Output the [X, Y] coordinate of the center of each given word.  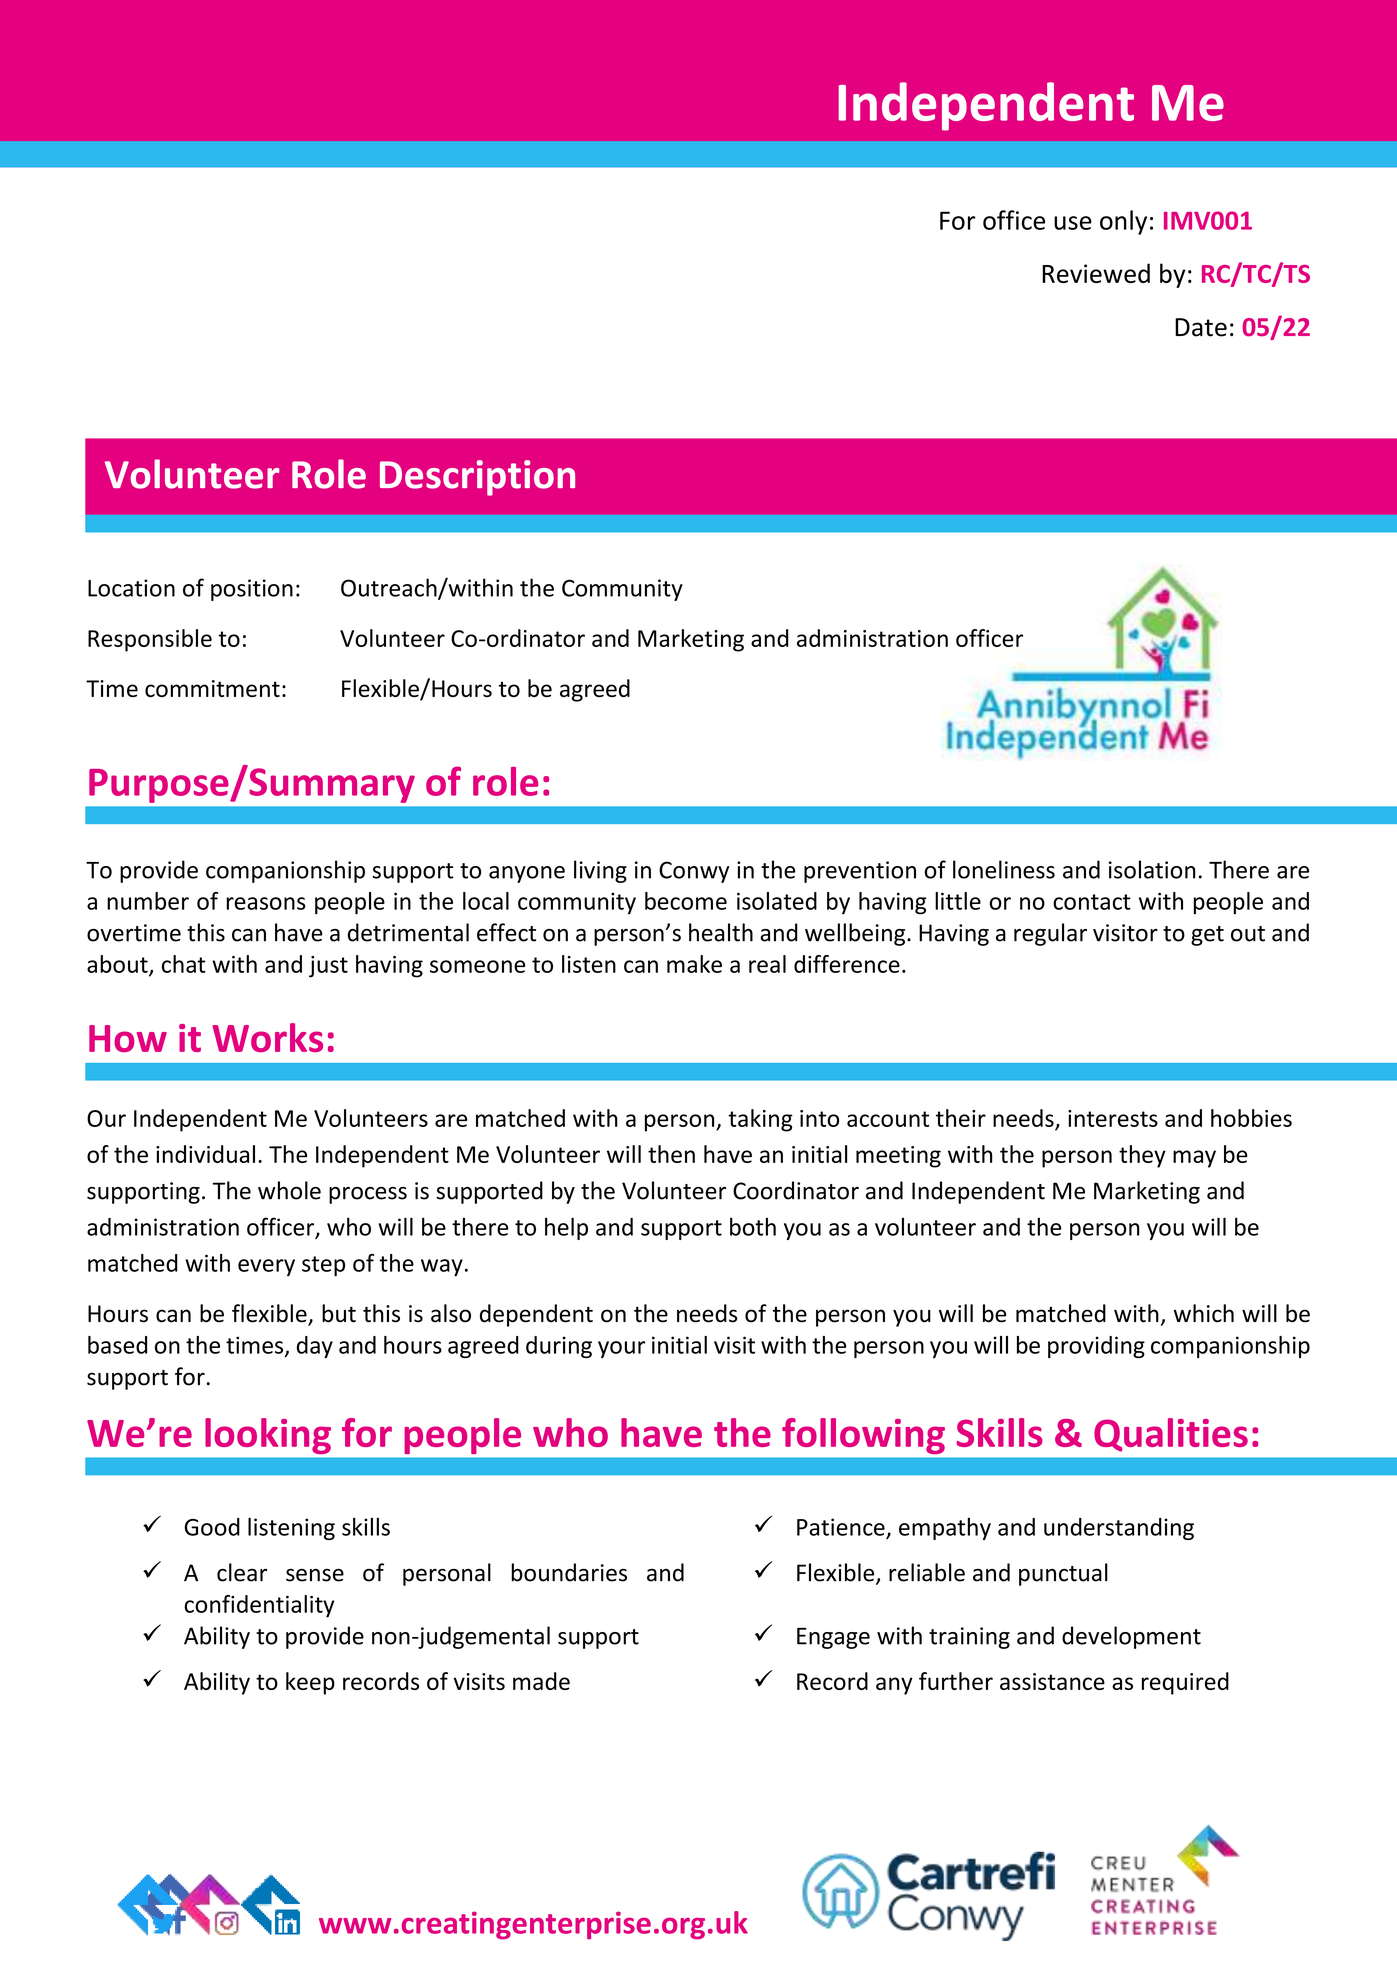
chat [184, 964]
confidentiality [259, 1606]
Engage [833, 1638]
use [1073, 223]
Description [477, 478]
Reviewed [1096, 273]
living [600, 871]
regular [1050, 934]
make [694, 964]
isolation [1152, 869]
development [1131, 1637]
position [252, 590]
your [621, 1349]
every [266, 1267]
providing [1096, 1347]
